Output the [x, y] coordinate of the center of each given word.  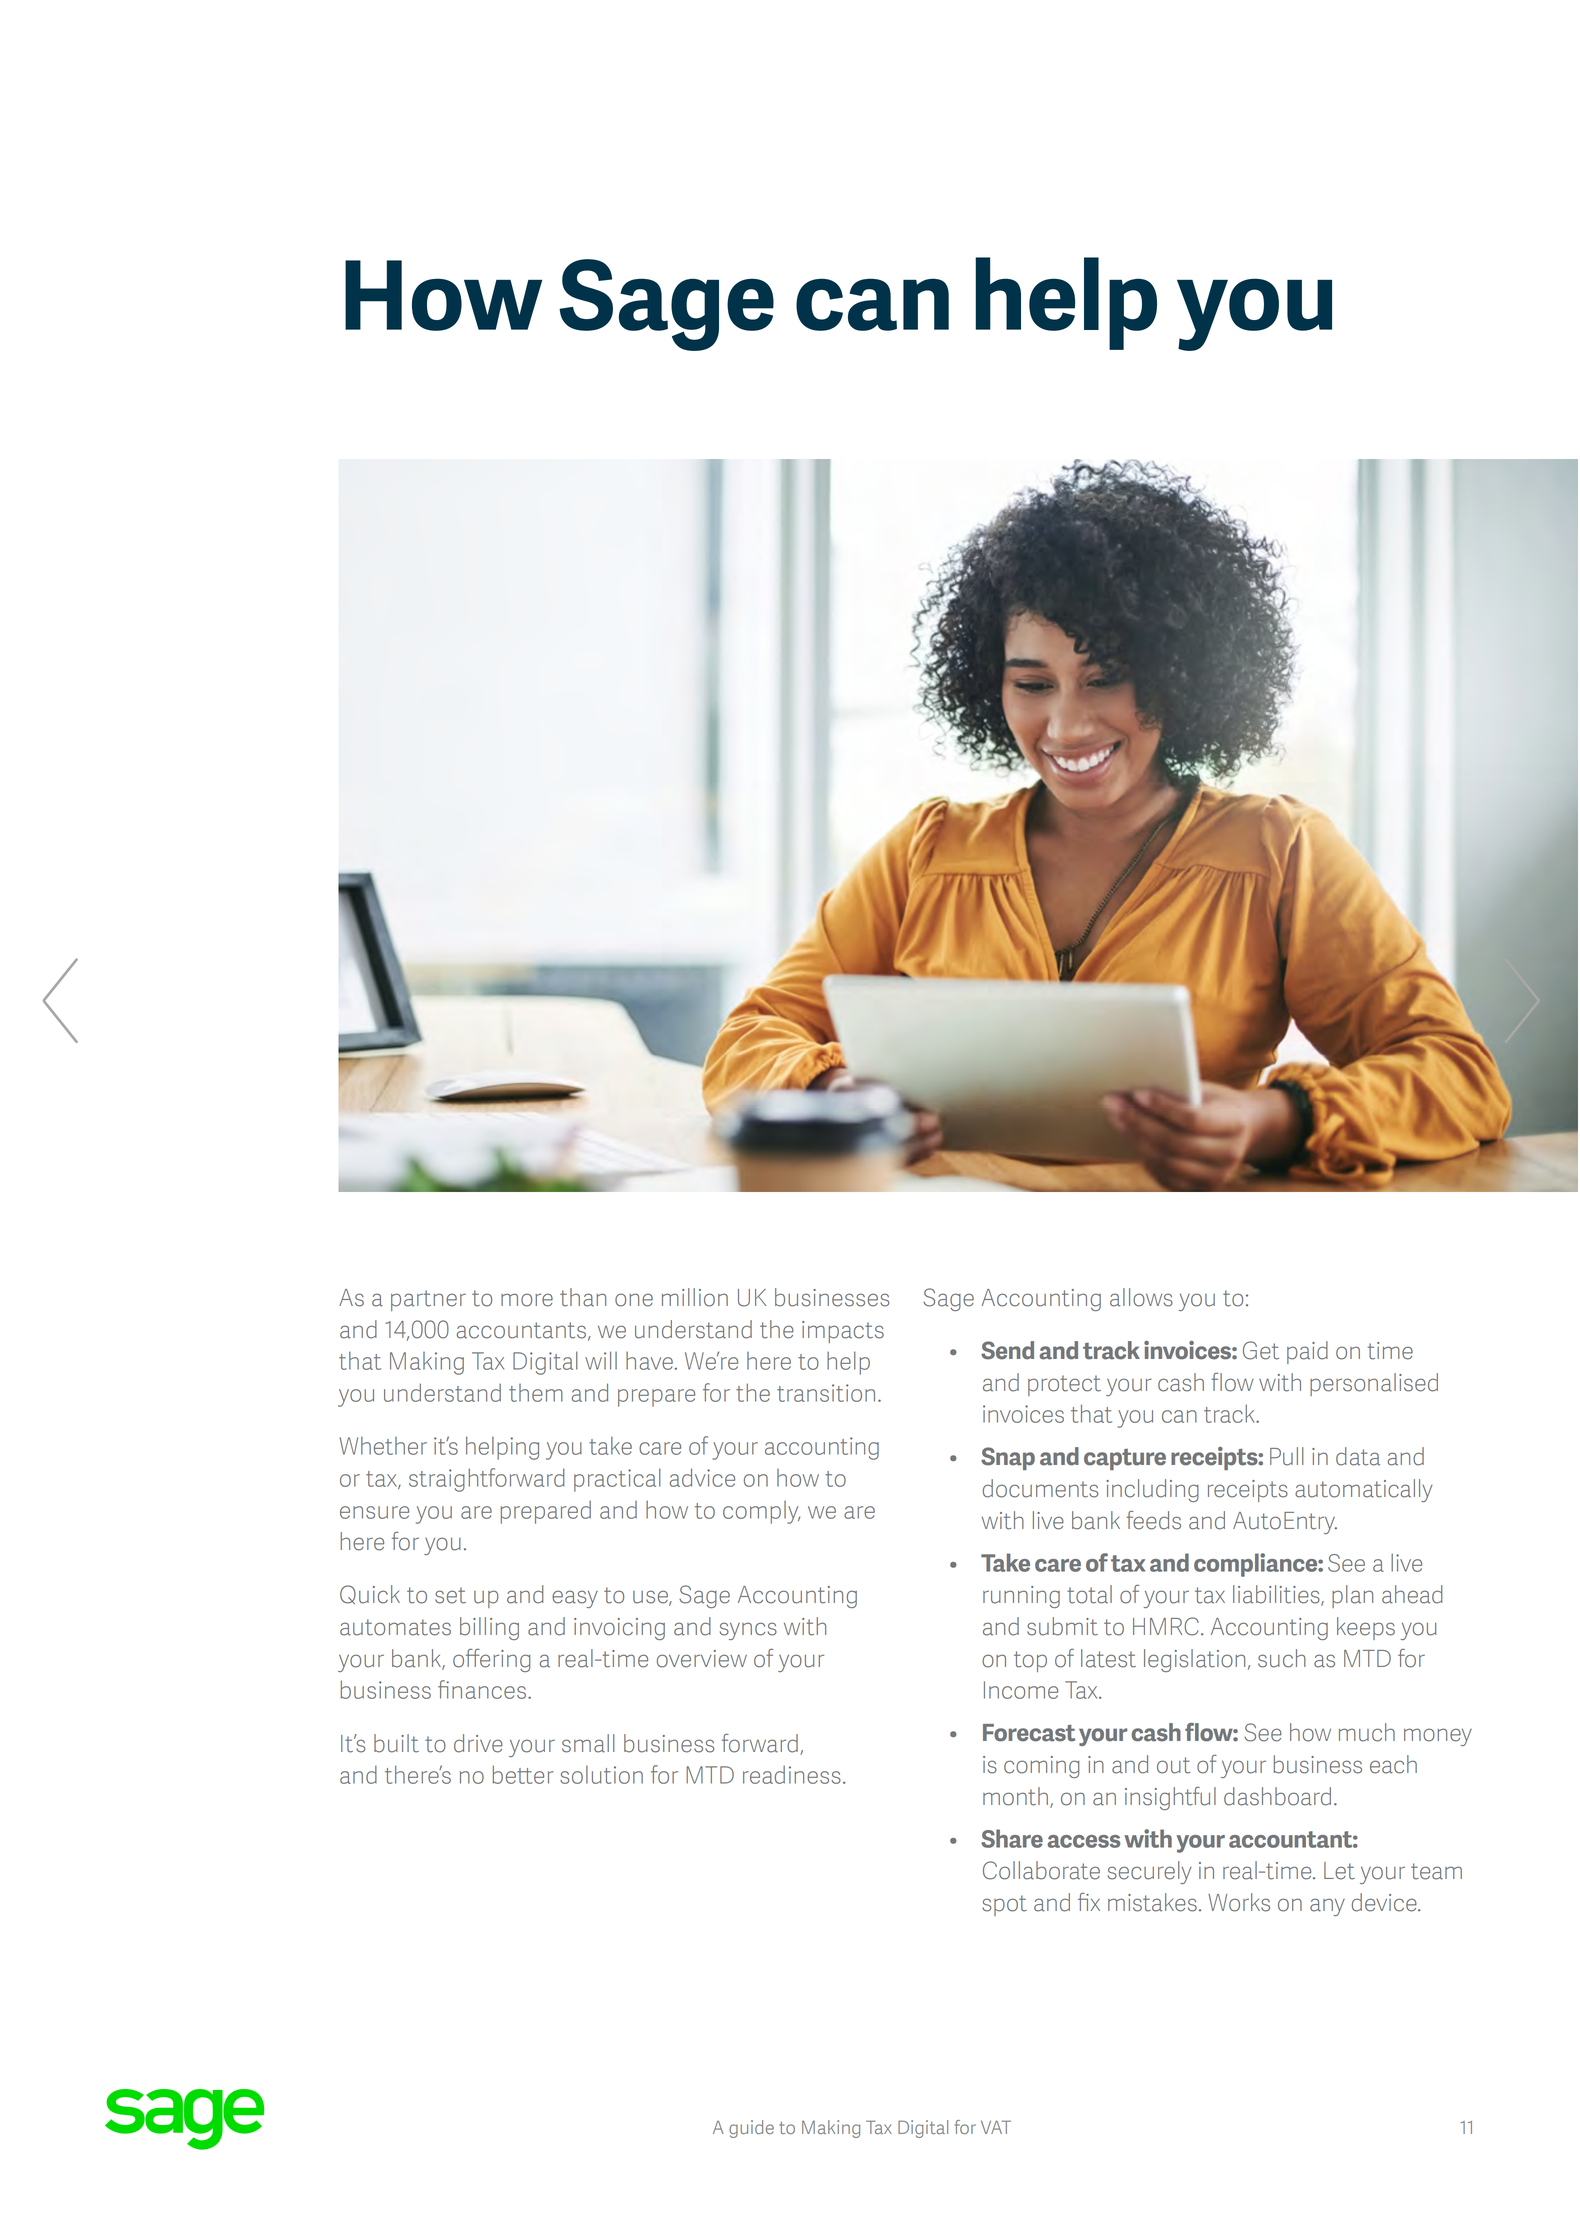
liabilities [1277, 1595]
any [1327, 1907]
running [1021, 1597]
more [527, 1300]
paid [1307, 1352]
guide [751, 2129]
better [523, 1774]
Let [1339, 1871]
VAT [996, 2127]
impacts [843, 1332]
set [450, 1595]
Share [1012, 1838]
